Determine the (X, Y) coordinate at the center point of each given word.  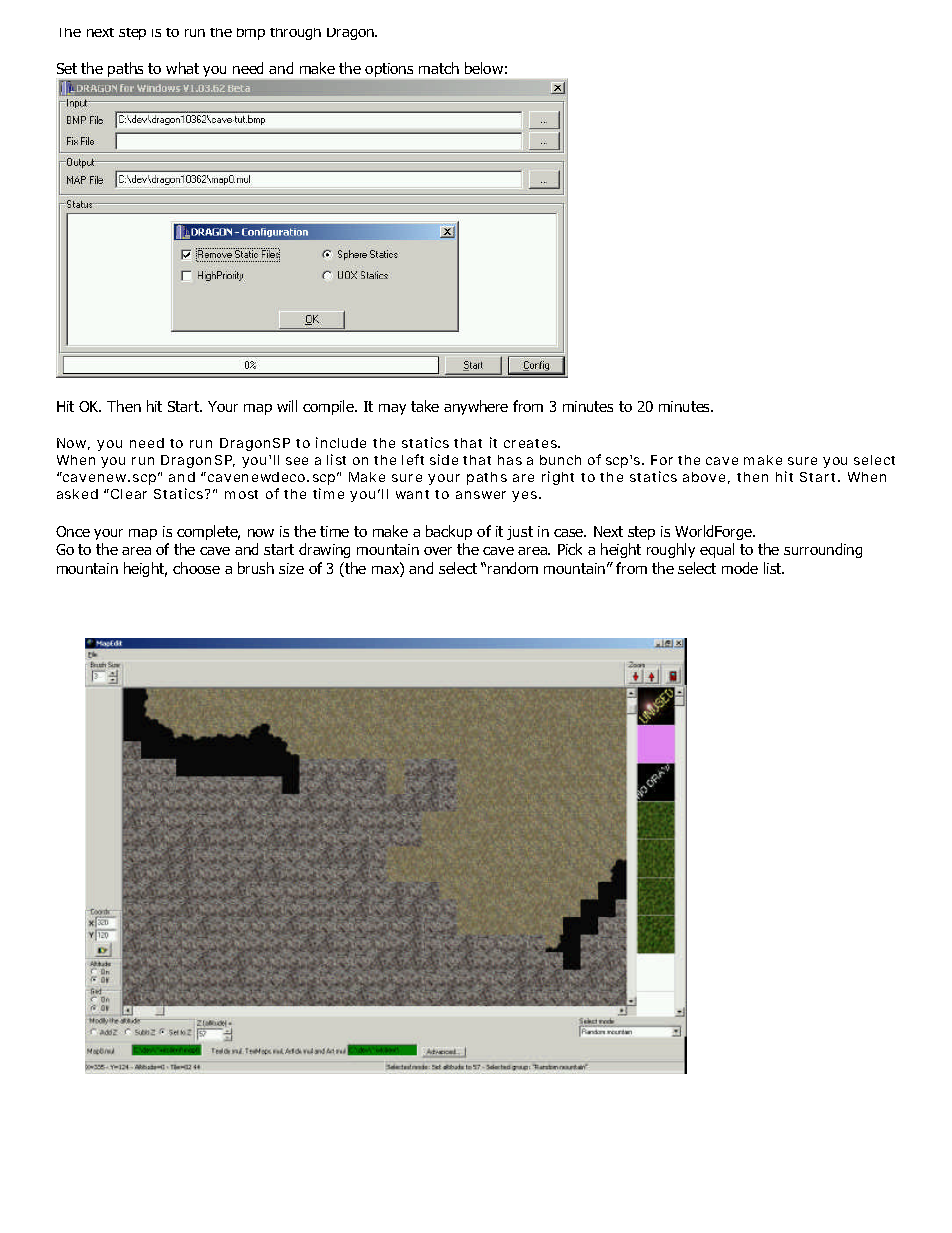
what (182, 68)
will (287, 406)
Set (67, 68)
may (392, 409)
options (389, 70)
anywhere (476, 407)
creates (532, 443)
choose (196, 568)
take (425, 406)
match (439, 68)
